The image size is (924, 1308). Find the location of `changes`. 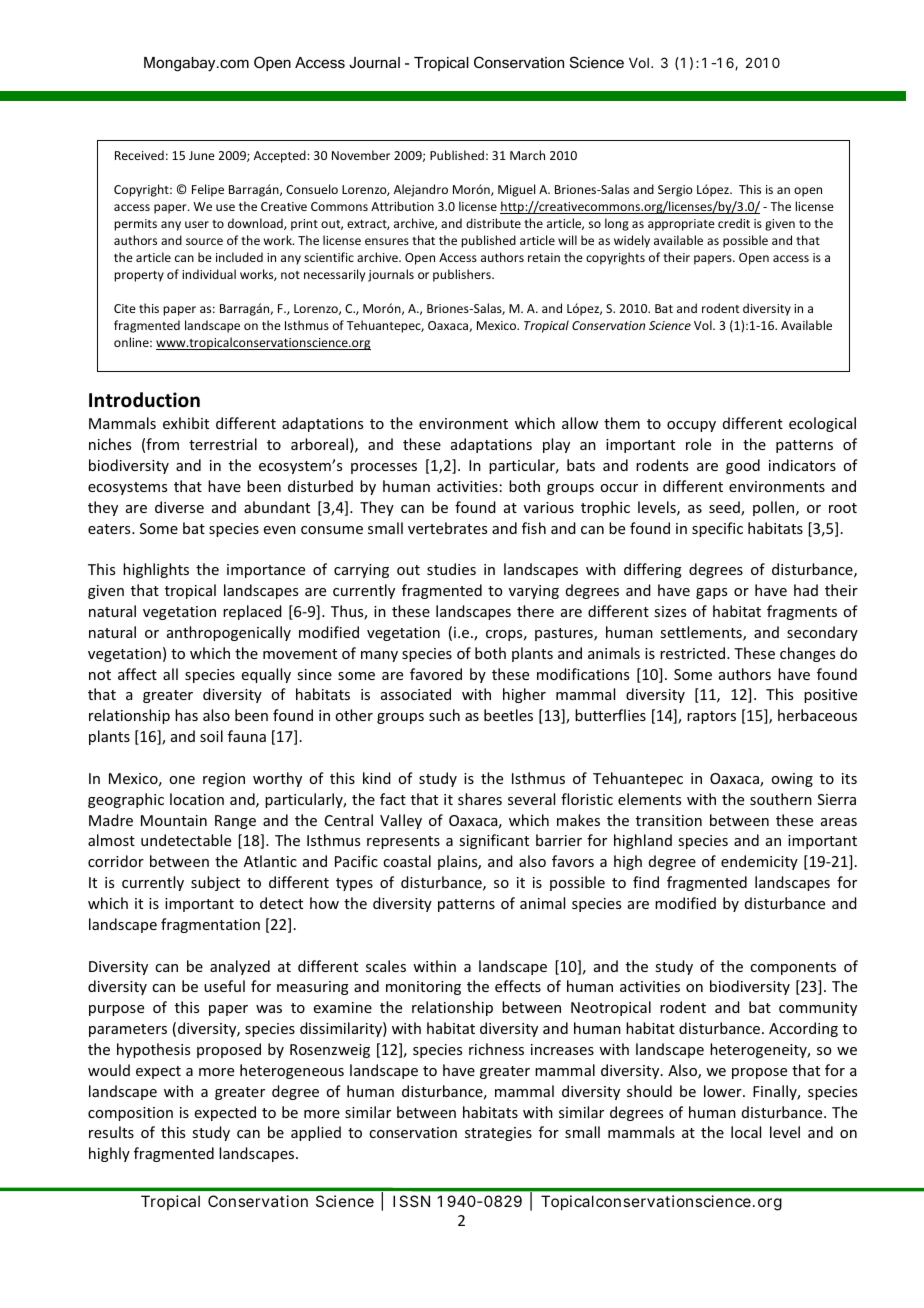

changes is located at coordinates (807, 654).
